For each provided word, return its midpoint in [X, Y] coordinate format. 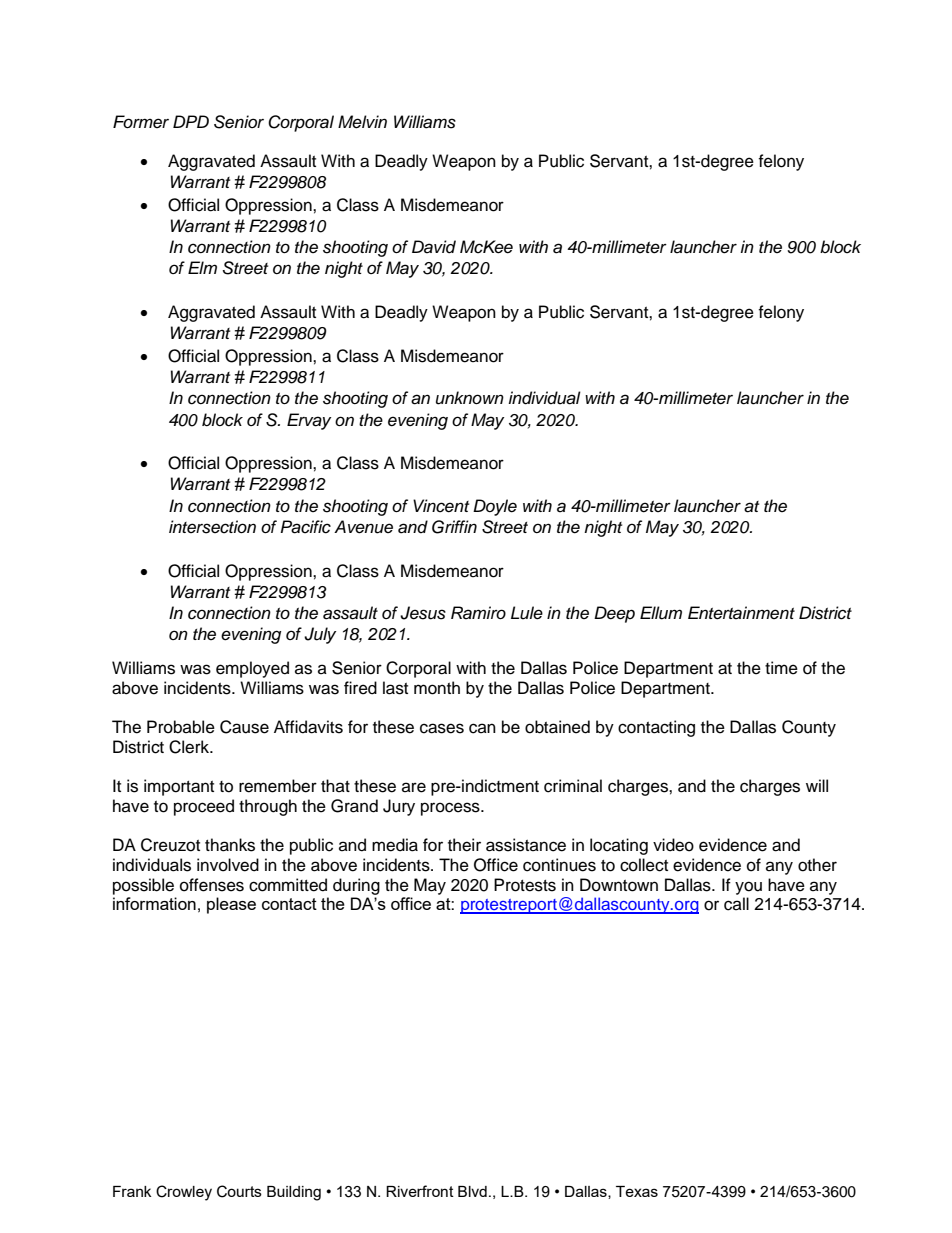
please [231, 905]
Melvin [362, 122]
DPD [191, 121]
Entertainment [741, 613]
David [434, 247]
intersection [212, 527]
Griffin [454, 527]
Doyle [495, 507]
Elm [202, 267]
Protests [525, 885]
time [781, 668]
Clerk [190, 747]
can [482, 728]
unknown [470, 398]
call [736, 904]
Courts [239, 1191]
